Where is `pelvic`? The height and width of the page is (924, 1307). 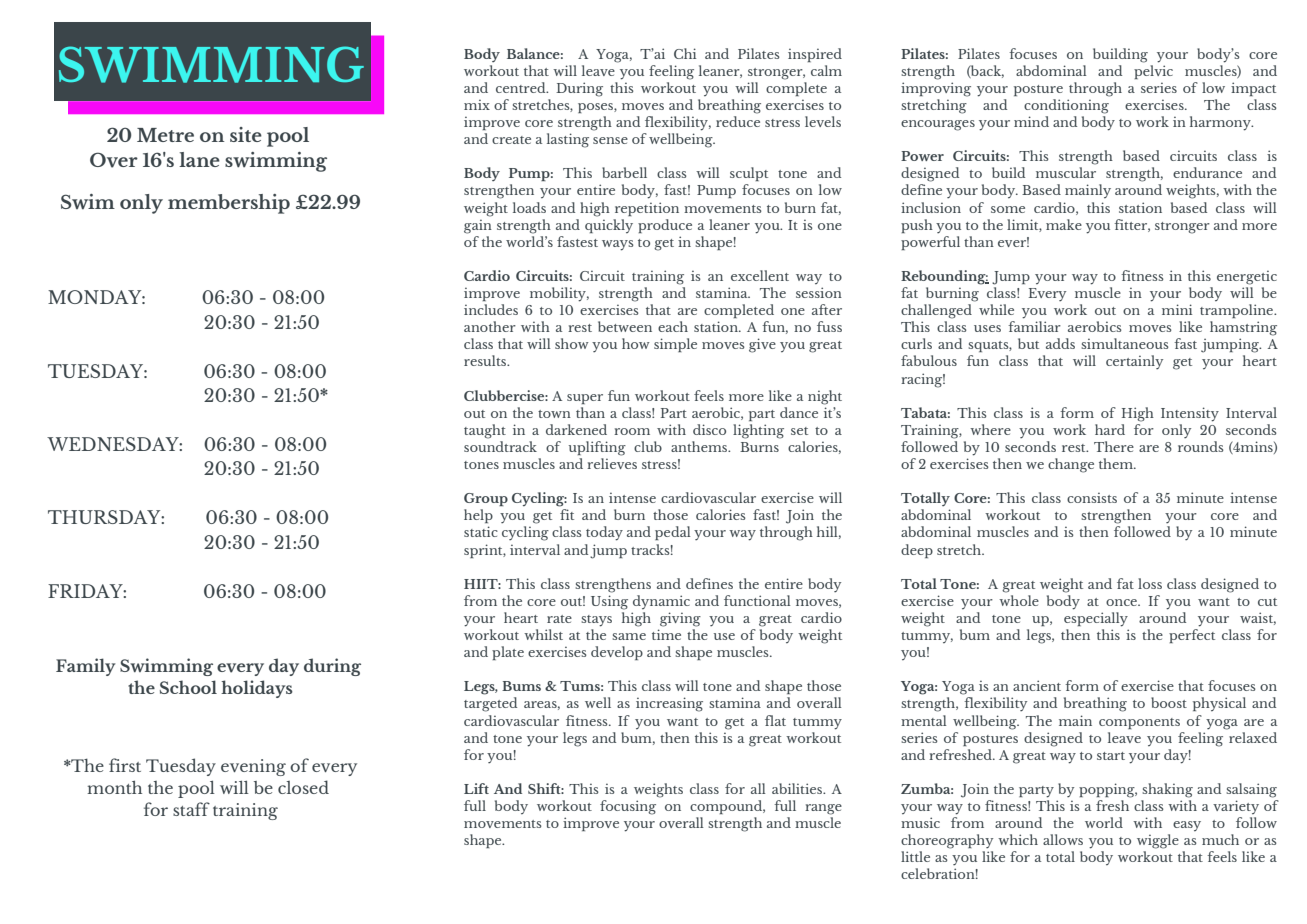
pelvic is located at coordinates (1153, 70).
